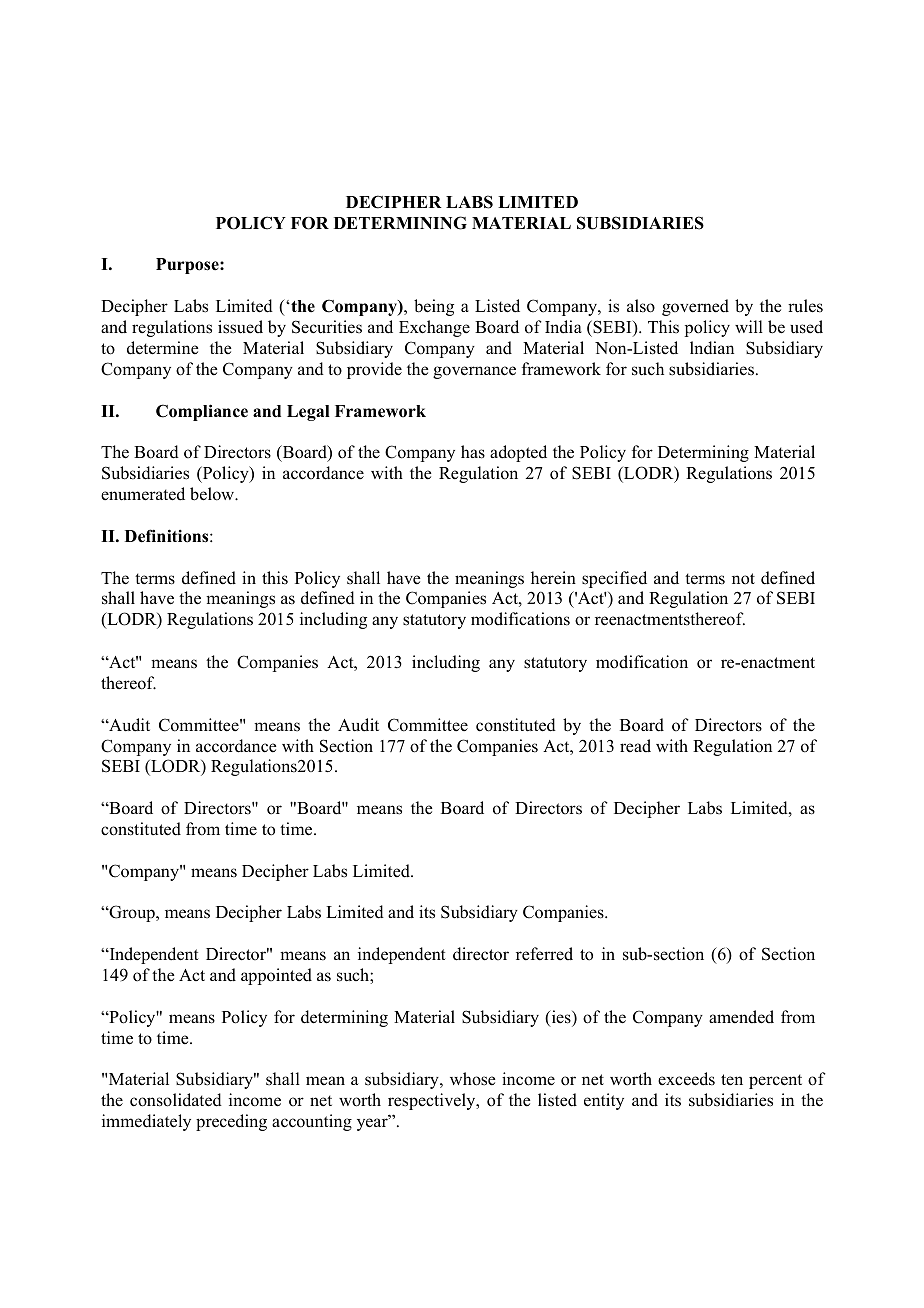  Describe the element at coordinates (240, 327) in the page. I see `issued` at that location.
